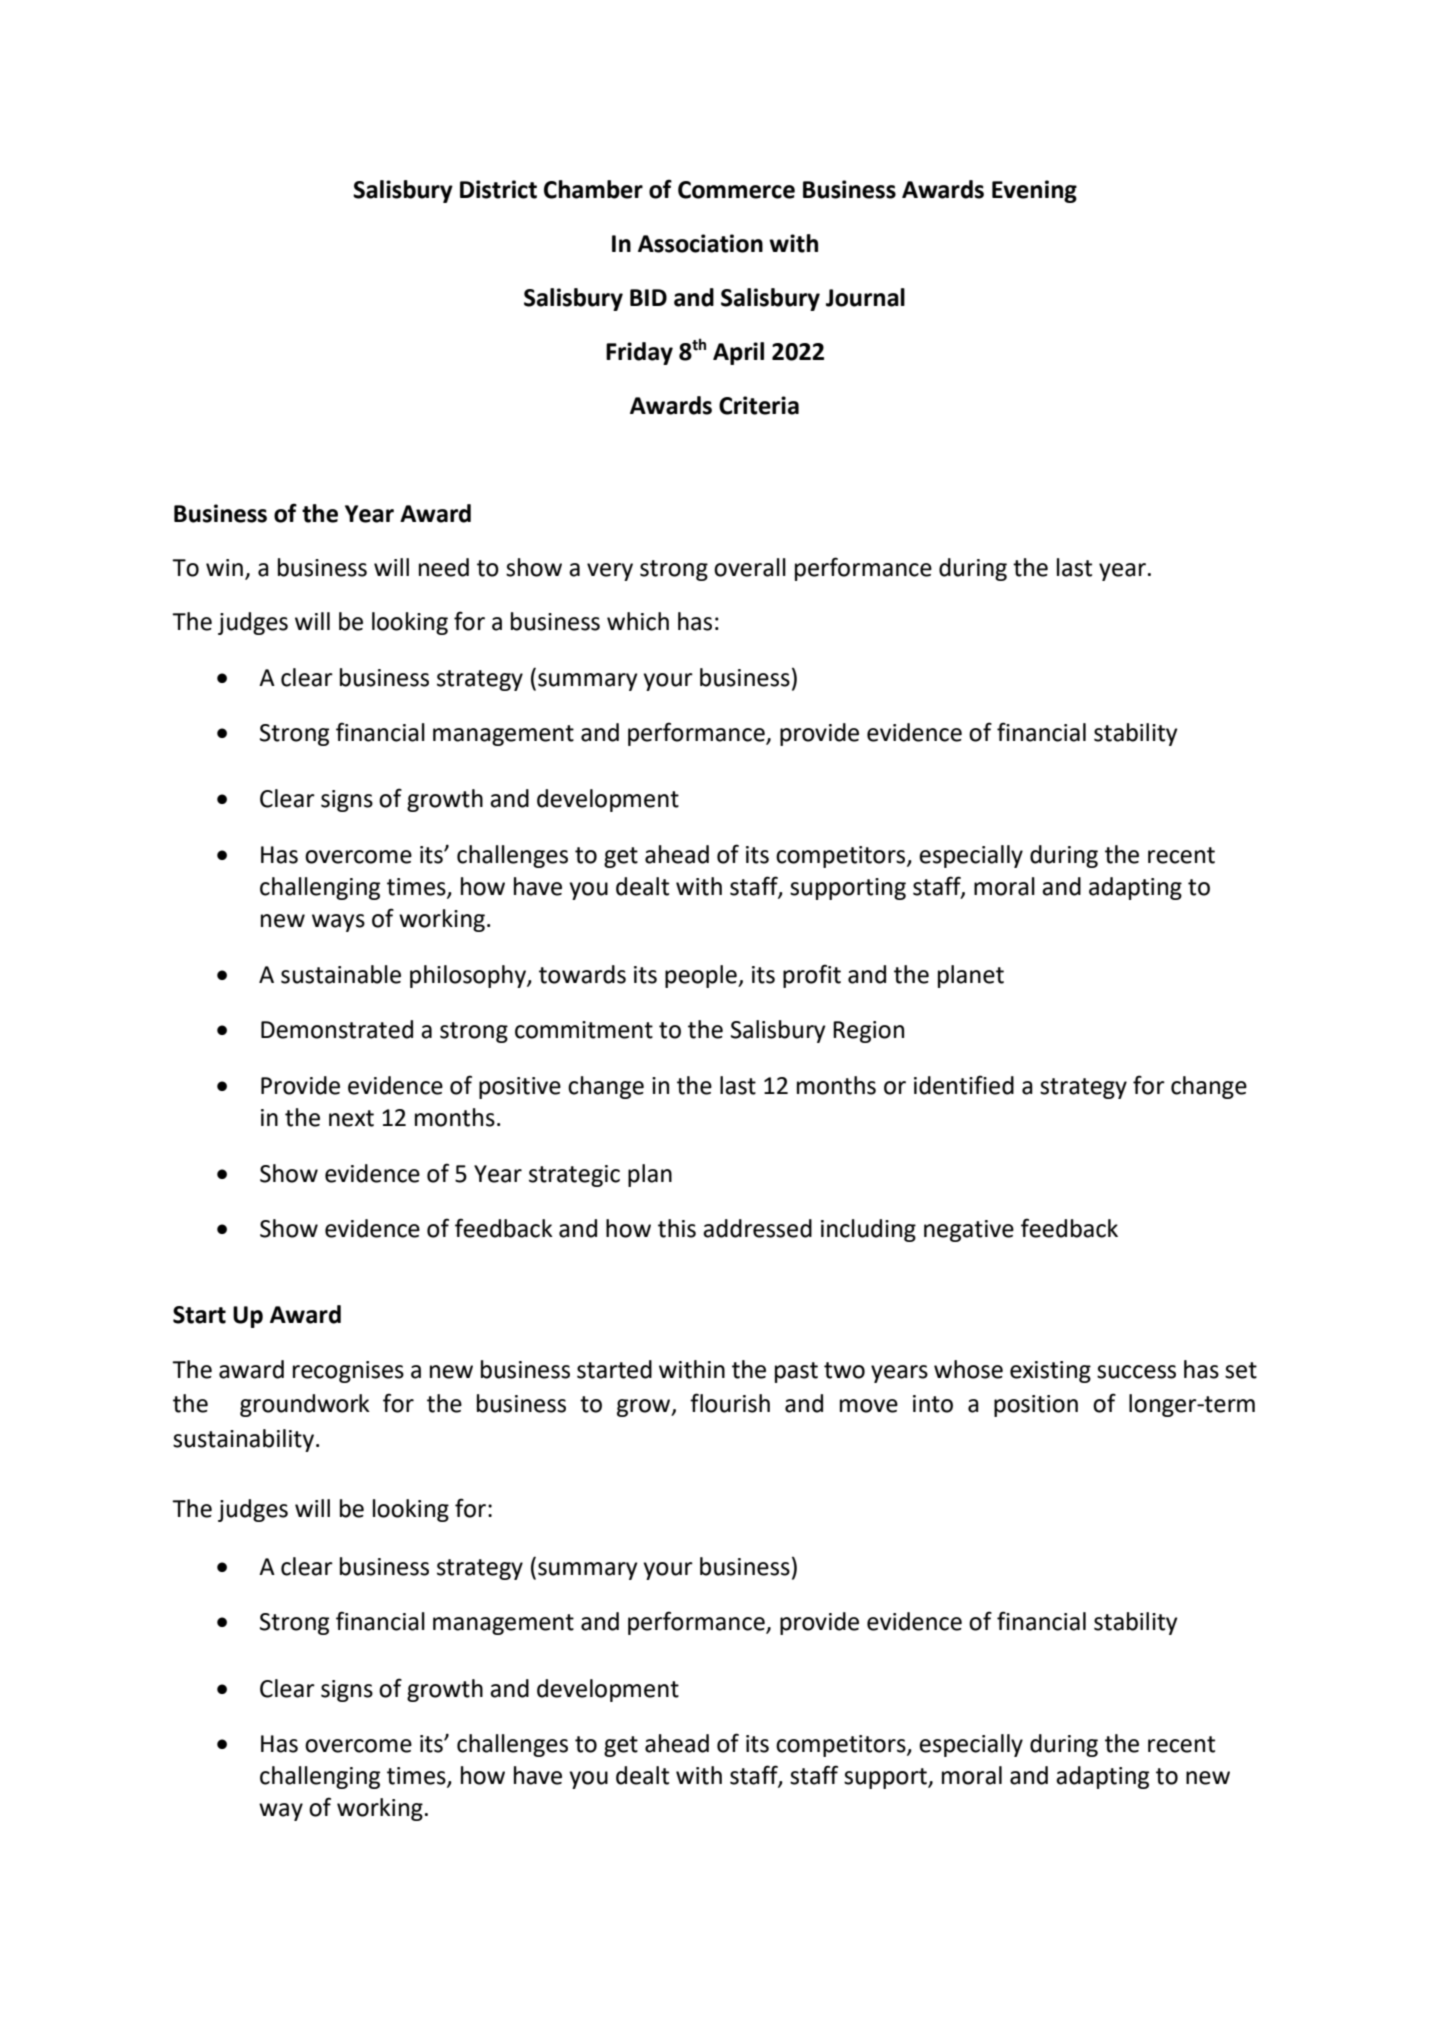 The width and height of the screenshot is (1430, 2022). What do you see at coordinates (1136, 1372) in the screenshot?
I see `success` at bounding box center [1136, 1372].
